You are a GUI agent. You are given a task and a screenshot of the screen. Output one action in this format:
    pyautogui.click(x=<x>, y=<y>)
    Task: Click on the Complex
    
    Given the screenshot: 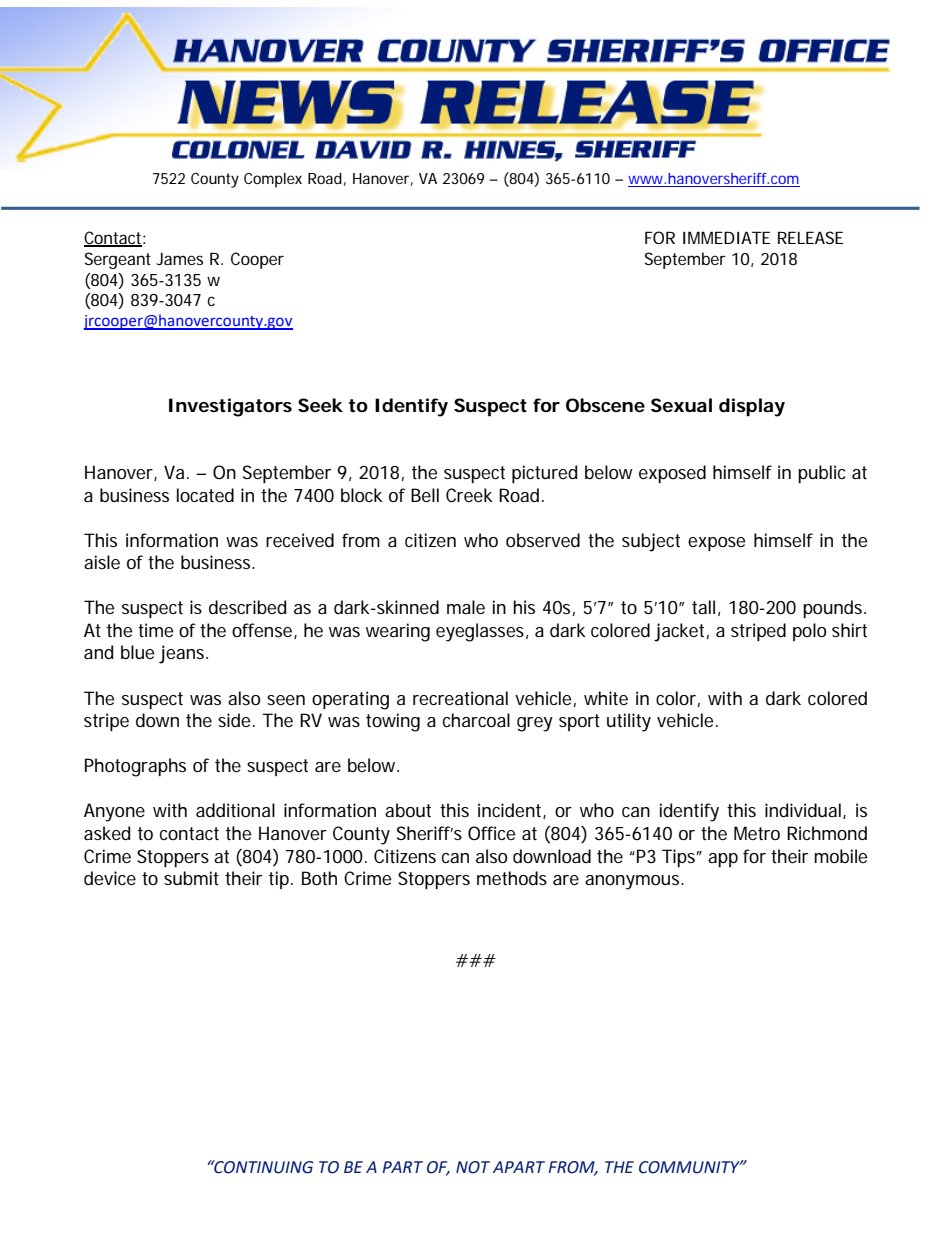 What is the action you would take?
    pyautogui.click(x=273, y=180)
